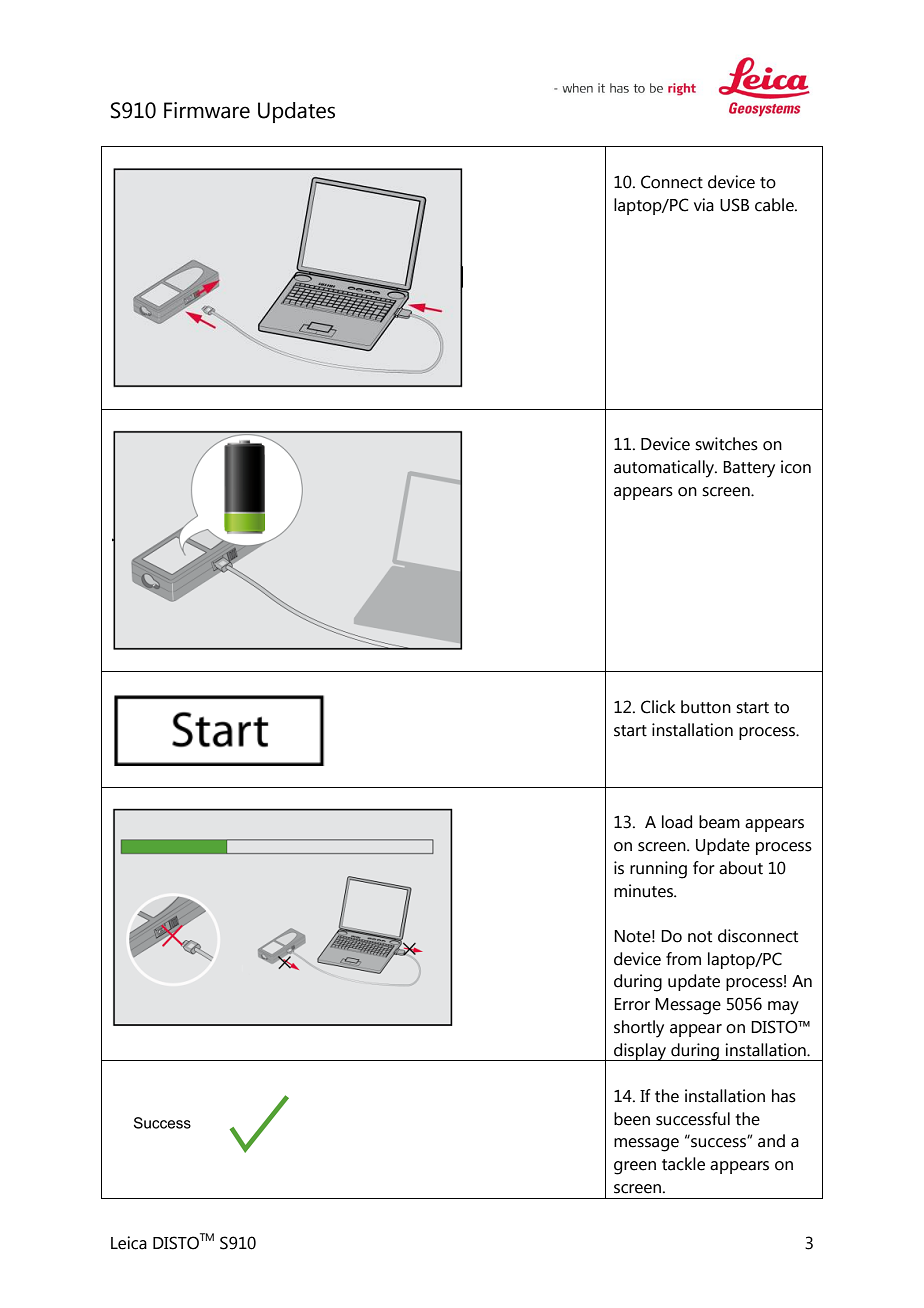  Describe the element at coordinates (749, 469) in the screenshot. I see `Battery` at that location.
